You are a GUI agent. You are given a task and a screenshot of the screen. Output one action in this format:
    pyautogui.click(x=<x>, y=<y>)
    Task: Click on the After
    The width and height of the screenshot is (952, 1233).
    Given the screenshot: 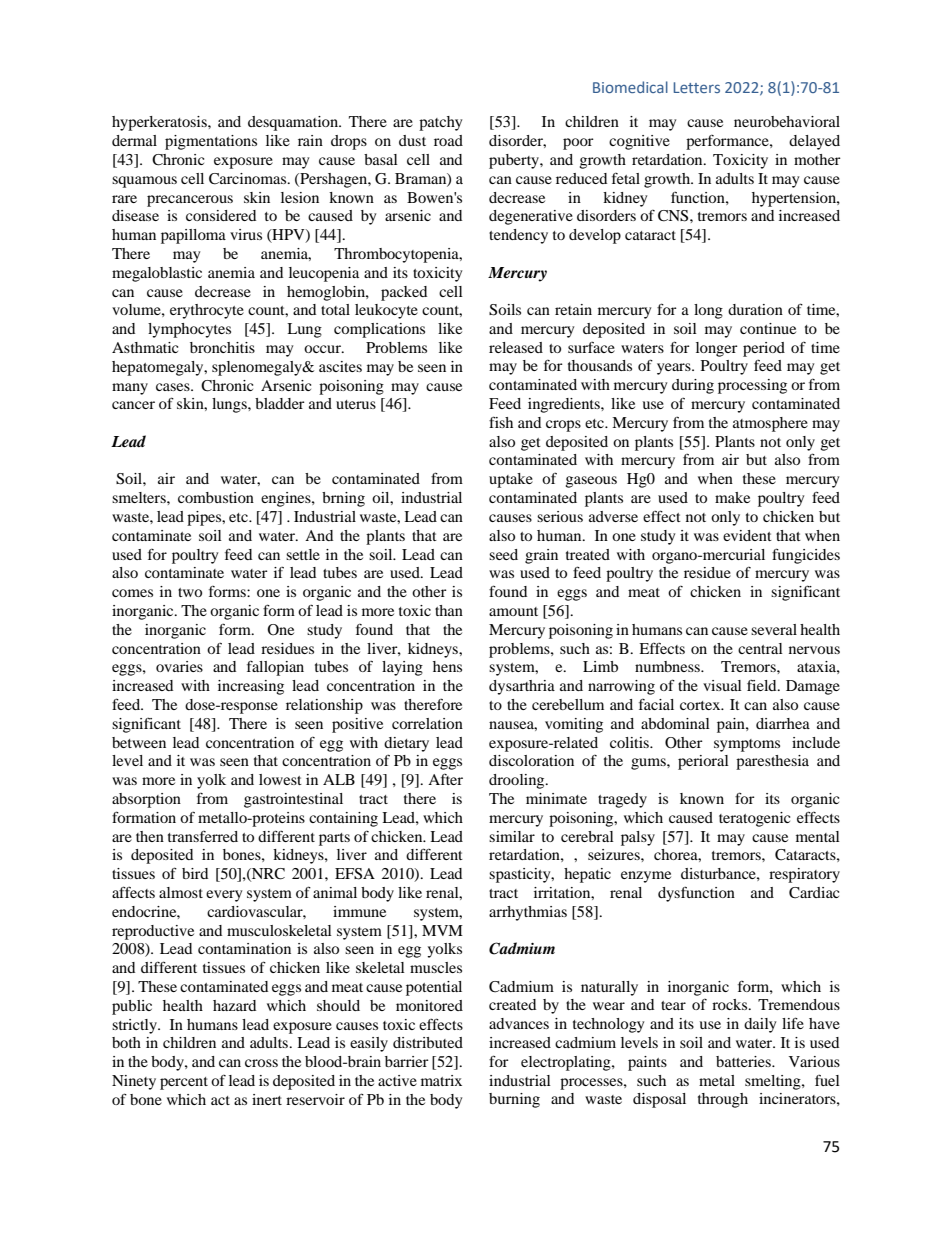 What is the action you would take?
    pyautogui.click(x=445, y=779)
